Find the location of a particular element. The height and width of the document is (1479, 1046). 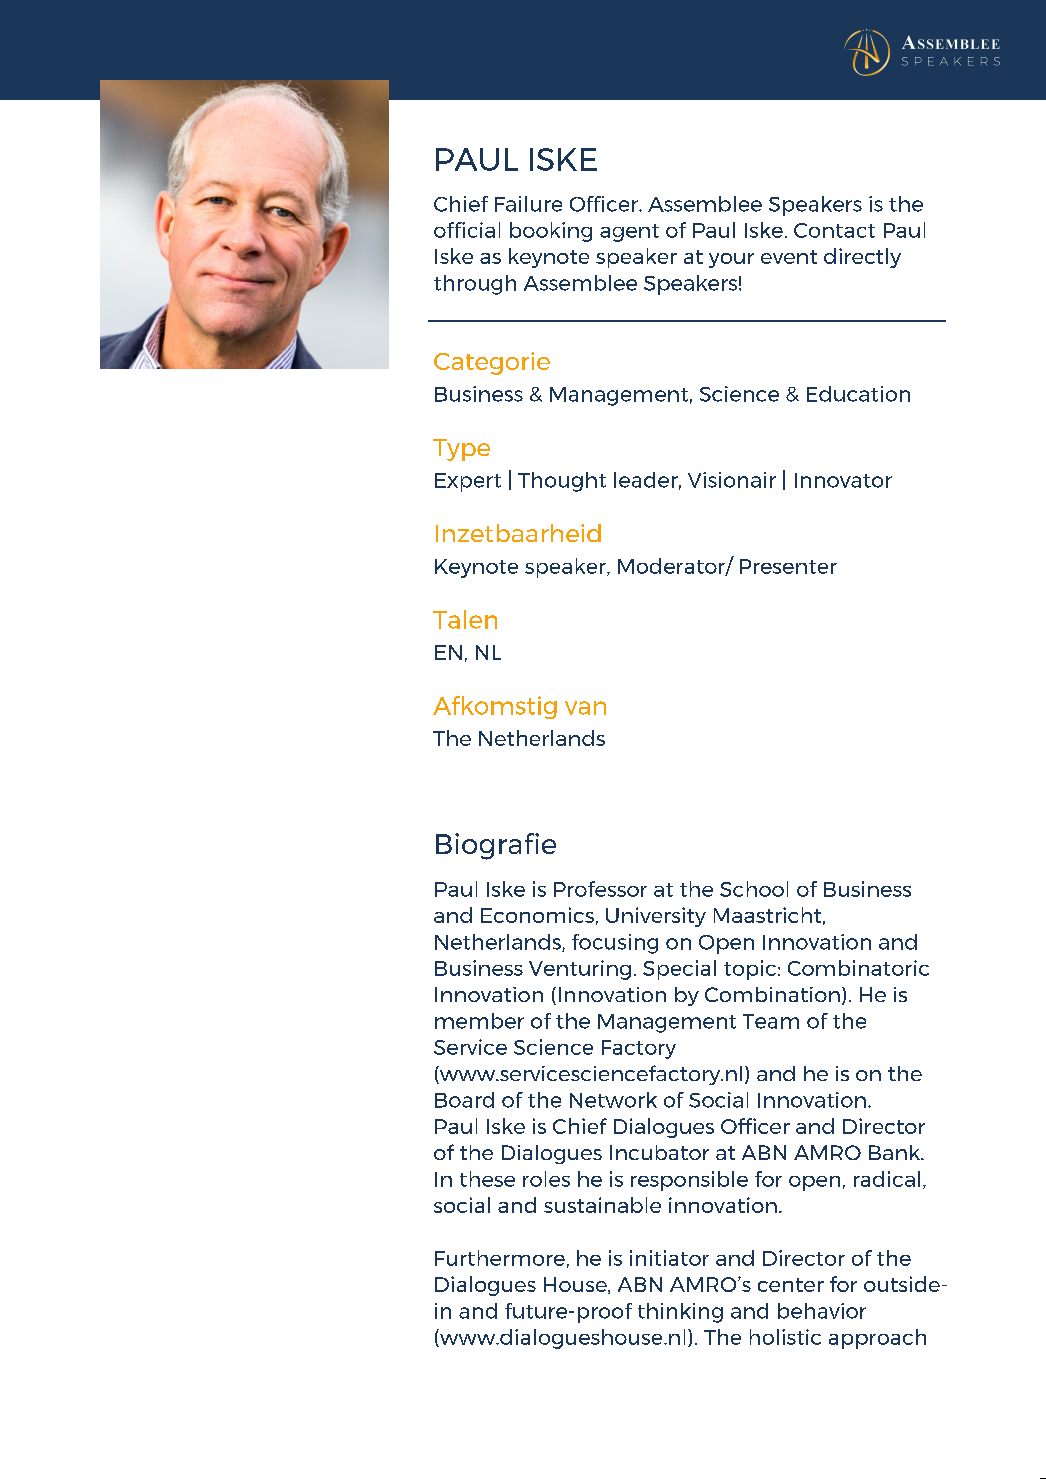

Contact is located at coordinates (834, 230).
